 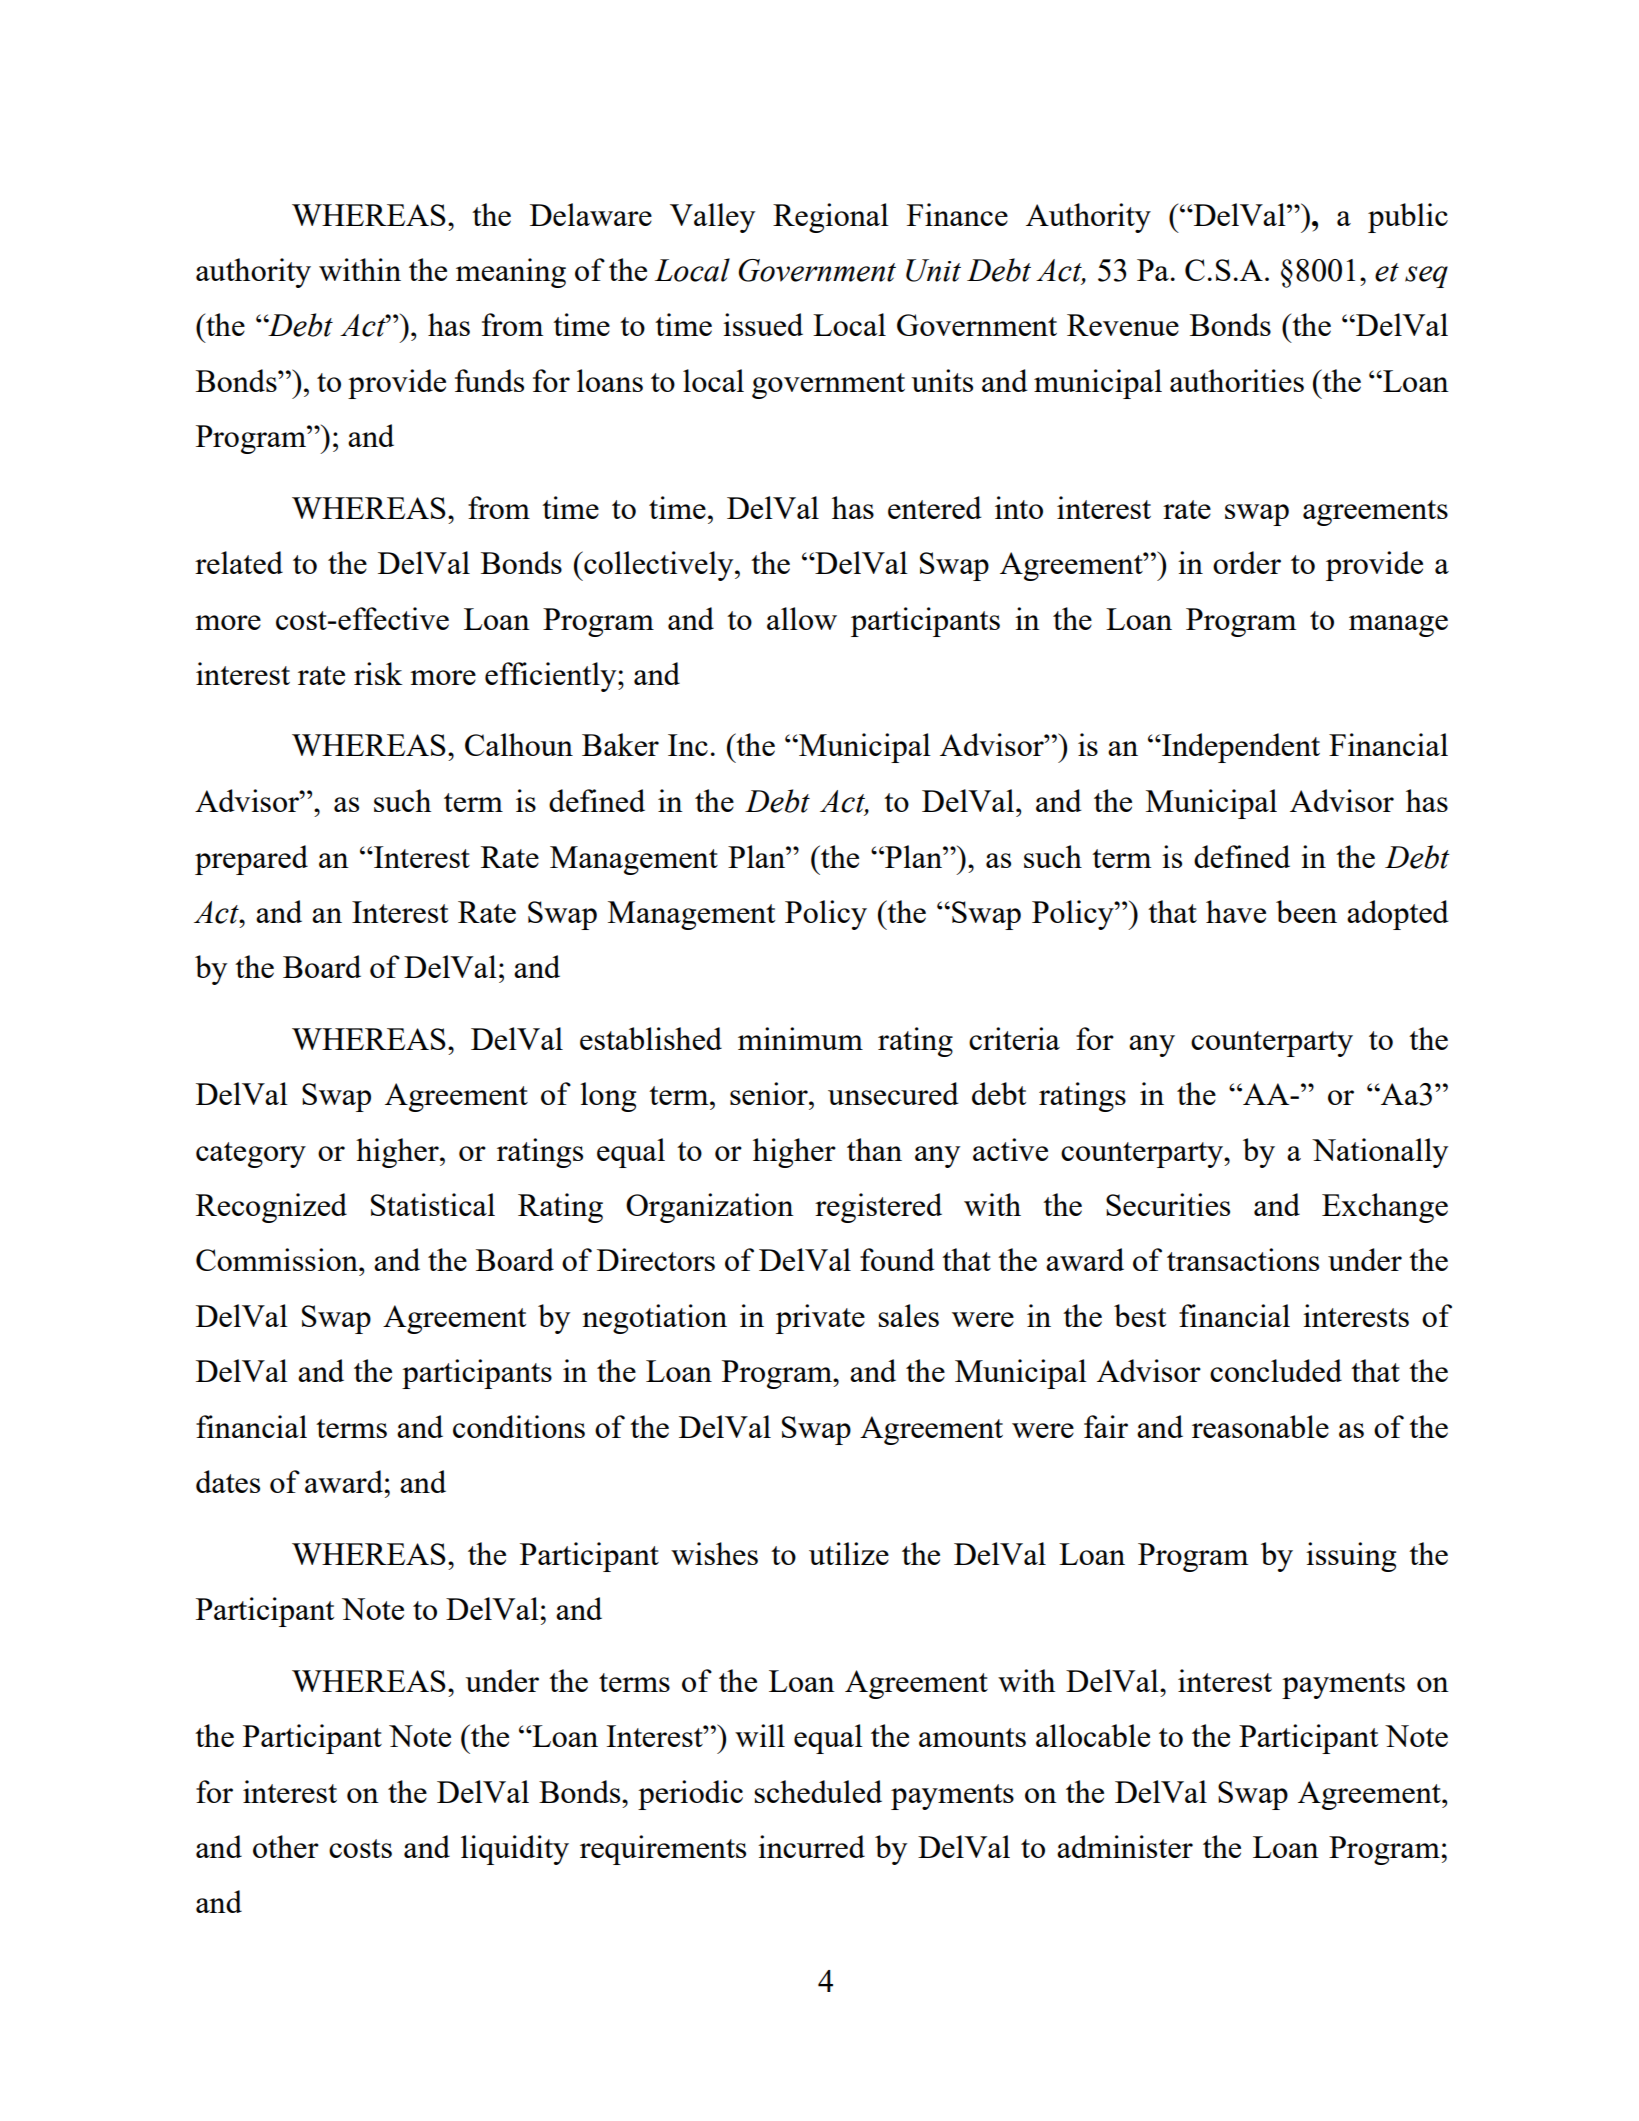 What do you see at coordinates (511, 273) in the screenshot?
I see `meaning` at bounding box center [511, 273].
